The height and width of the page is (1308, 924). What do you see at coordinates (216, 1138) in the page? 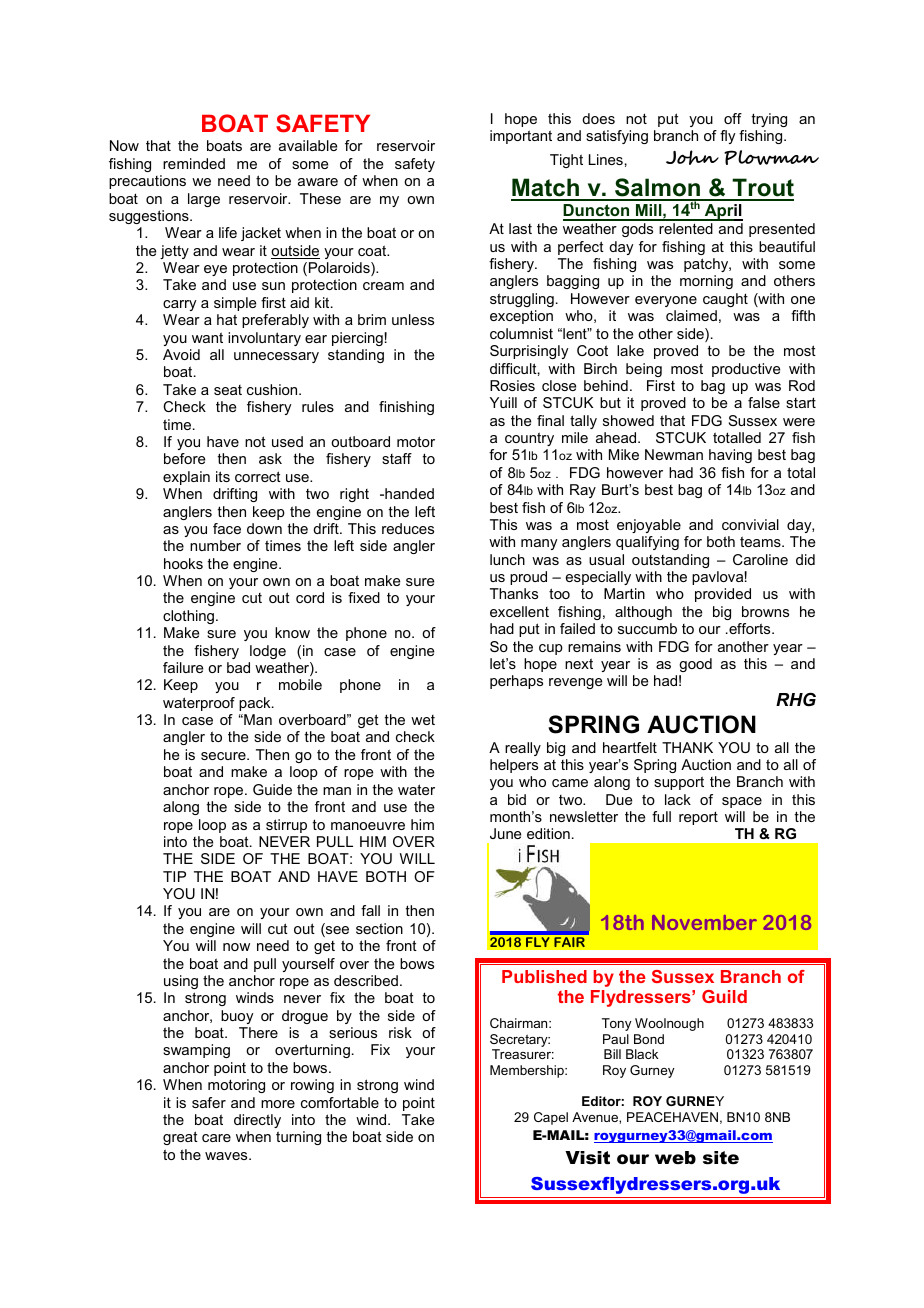
I see `care` at bounding box center [216, 1138].
